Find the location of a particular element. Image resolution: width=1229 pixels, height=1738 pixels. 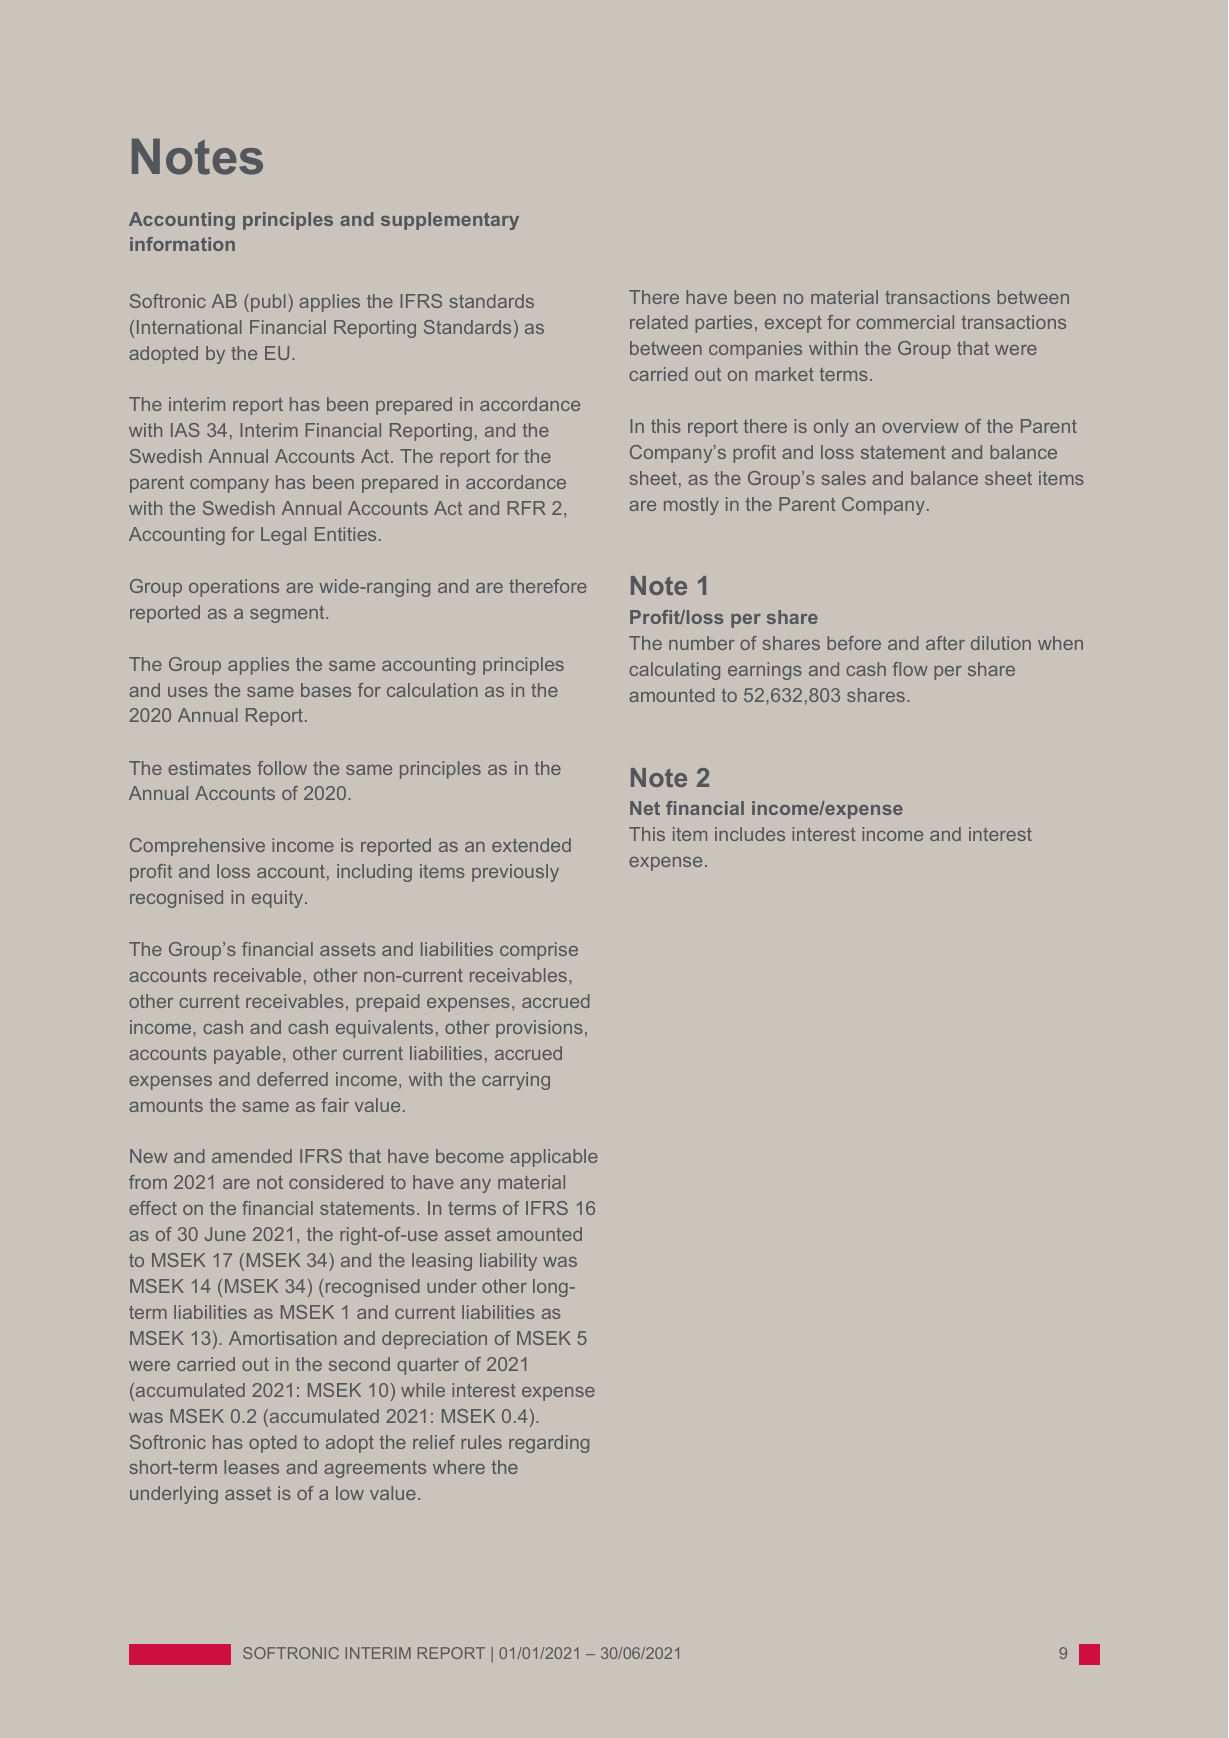

related is located at coordinates (659, 322).
